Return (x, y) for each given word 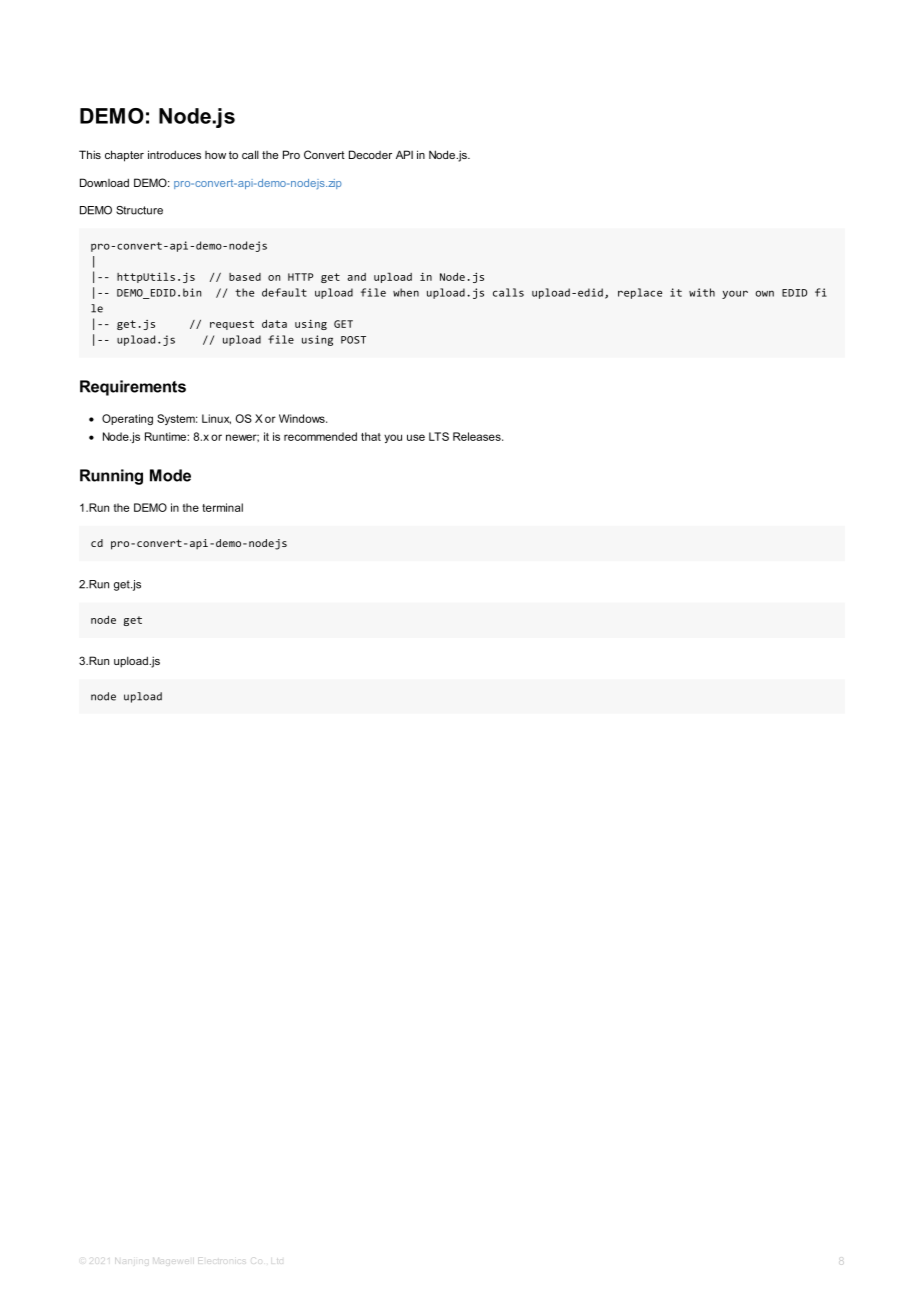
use (416, 437)
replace (640, 293)
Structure (139, 210)
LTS (439, 436)
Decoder (370, 154)
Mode (170, 475)
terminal (222, 507)
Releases (478, 436)
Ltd (277, 1259)
